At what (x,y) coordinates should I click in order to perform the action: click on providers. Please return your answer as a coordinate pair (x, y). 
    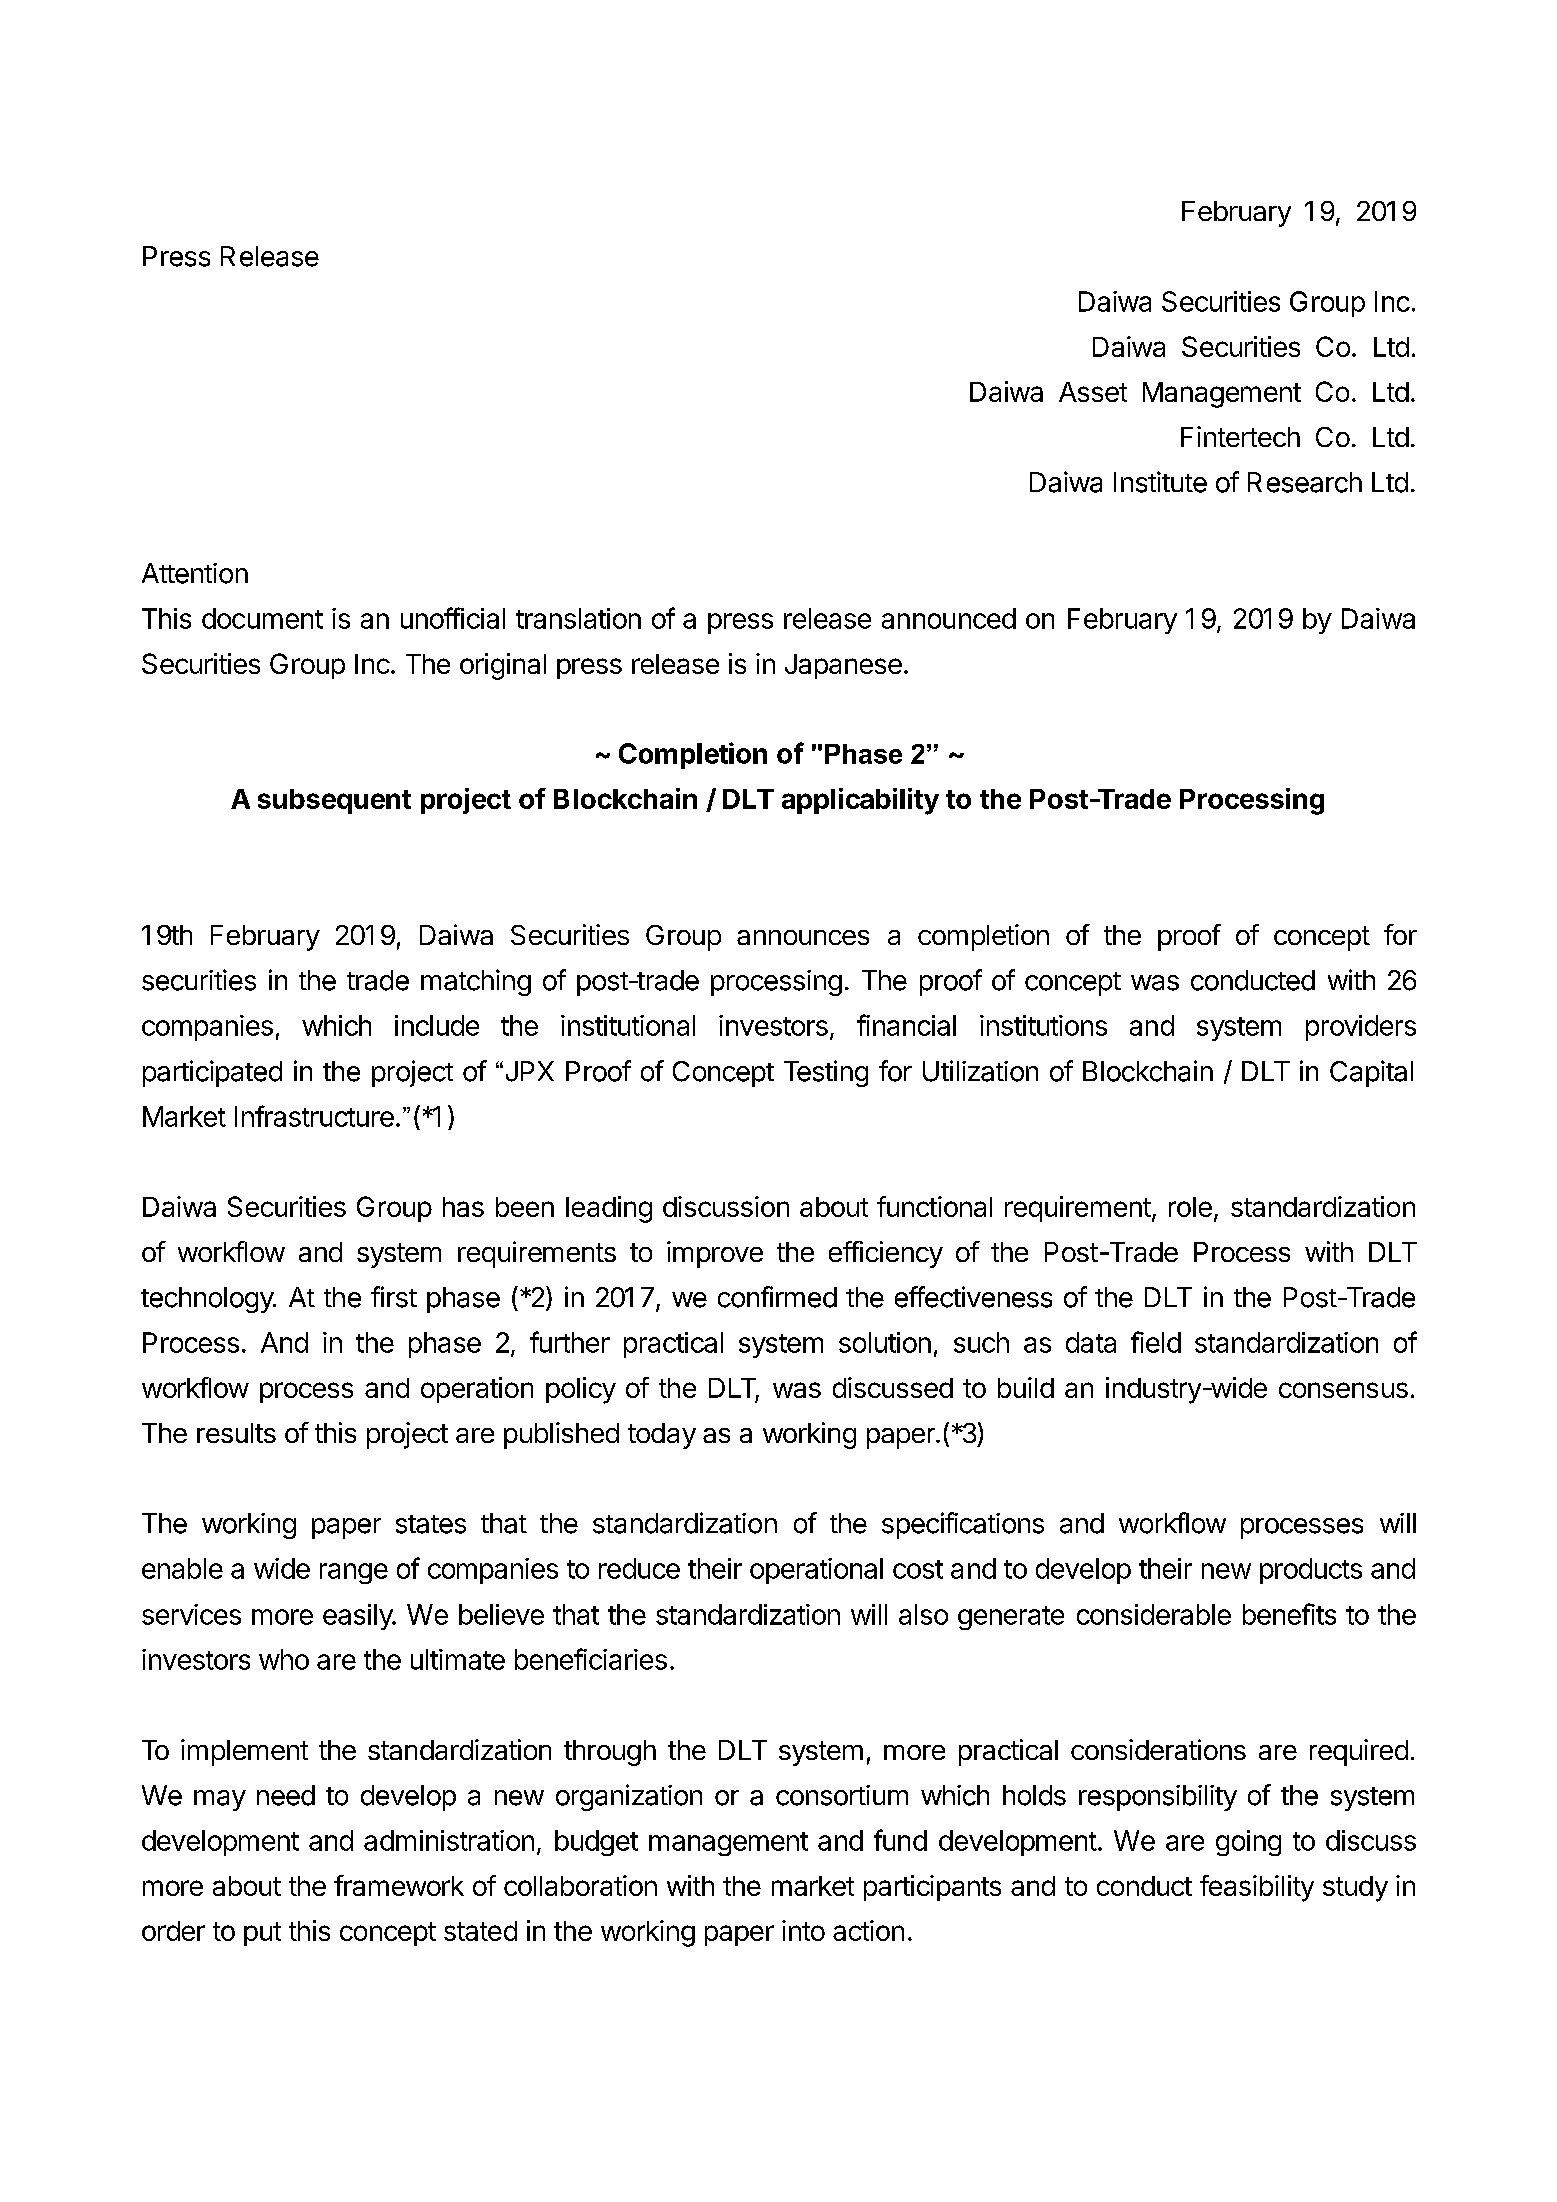
    Looking at the image, I should click on (1361, 1028).
